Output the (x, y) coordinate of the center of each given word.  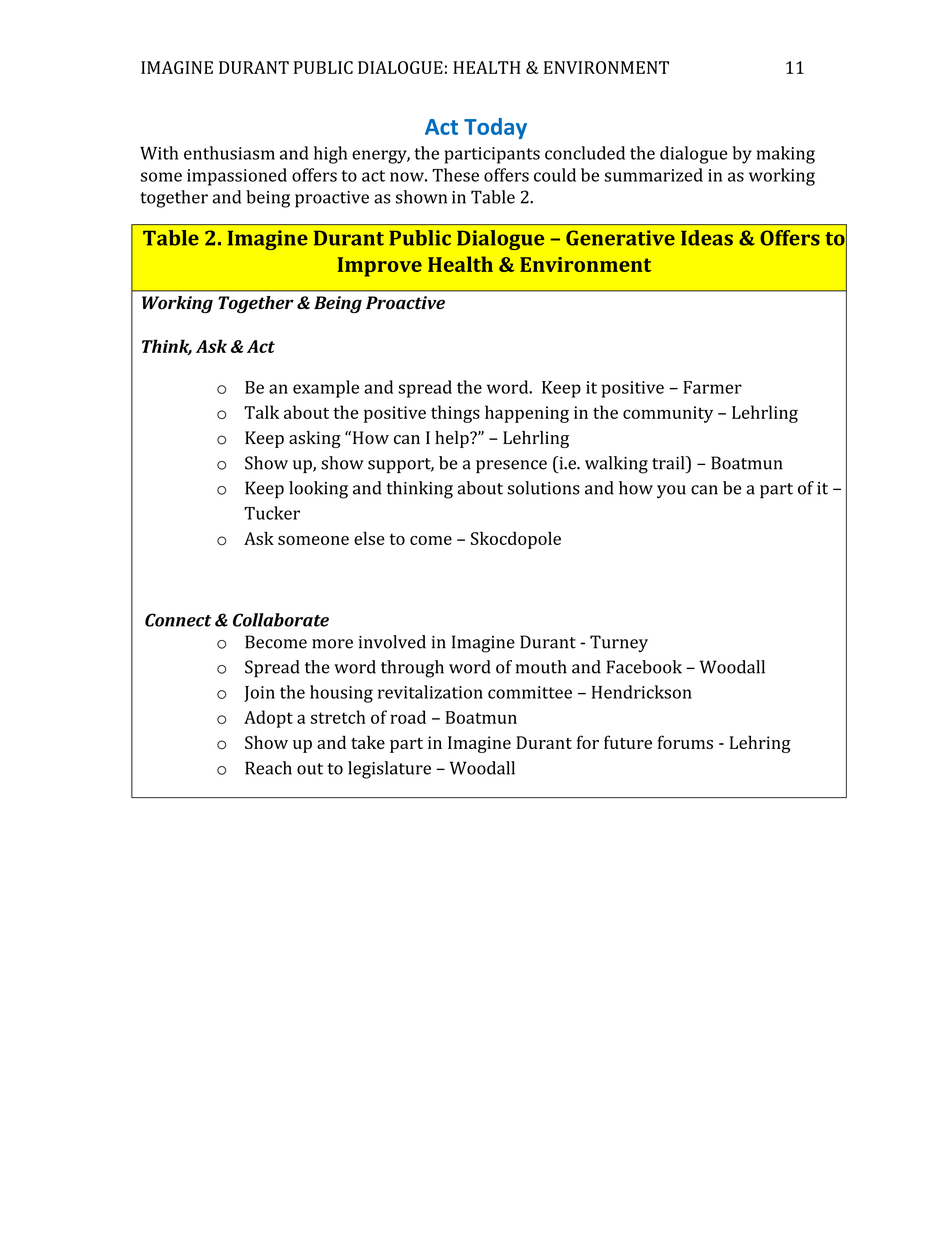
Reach (268, 768)
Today (495, 128)
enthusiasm (229, 153)
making (786, 155)
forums (685, 742)
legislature (389, 770)
